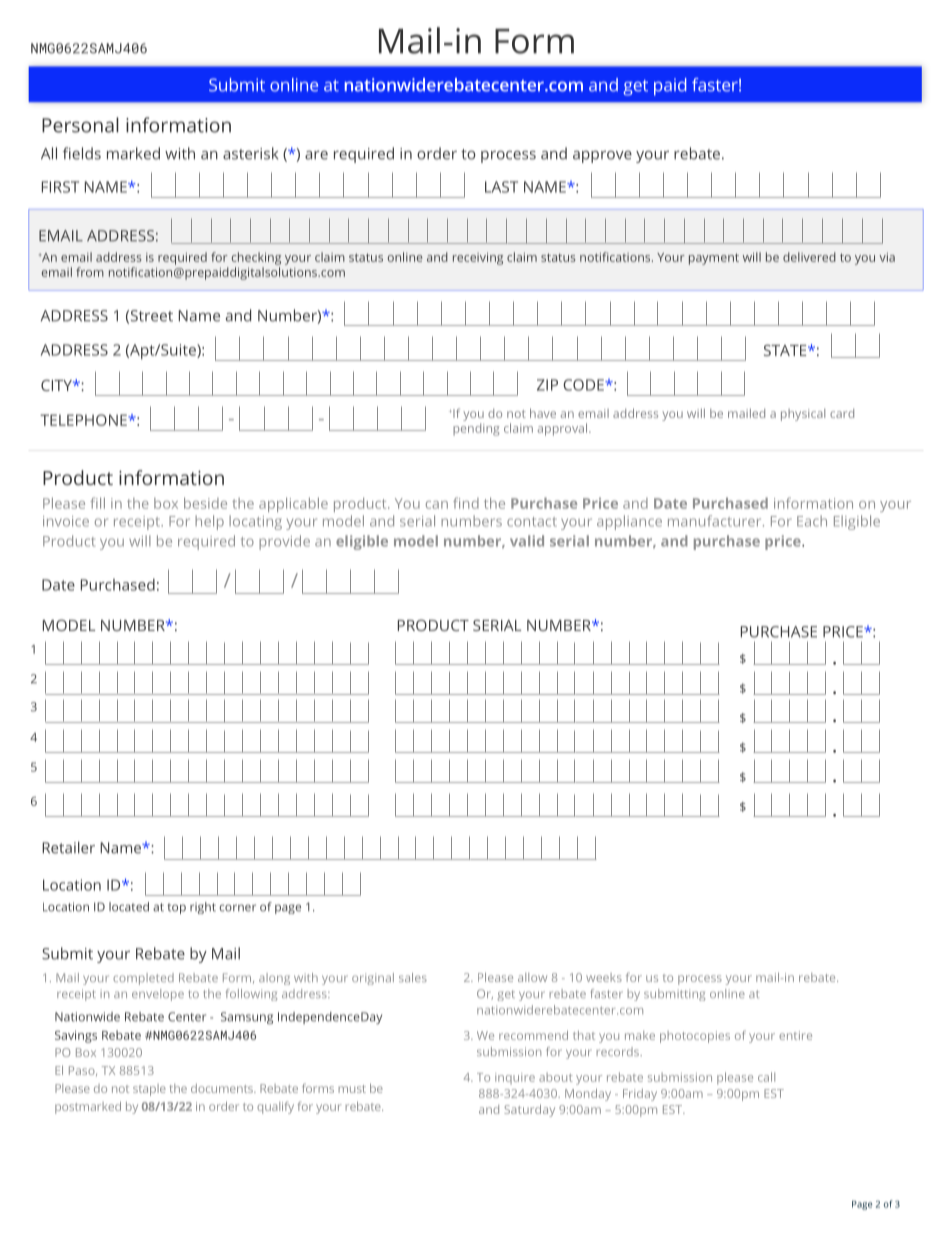  I want to click on Retailer, so click(68, 847).
